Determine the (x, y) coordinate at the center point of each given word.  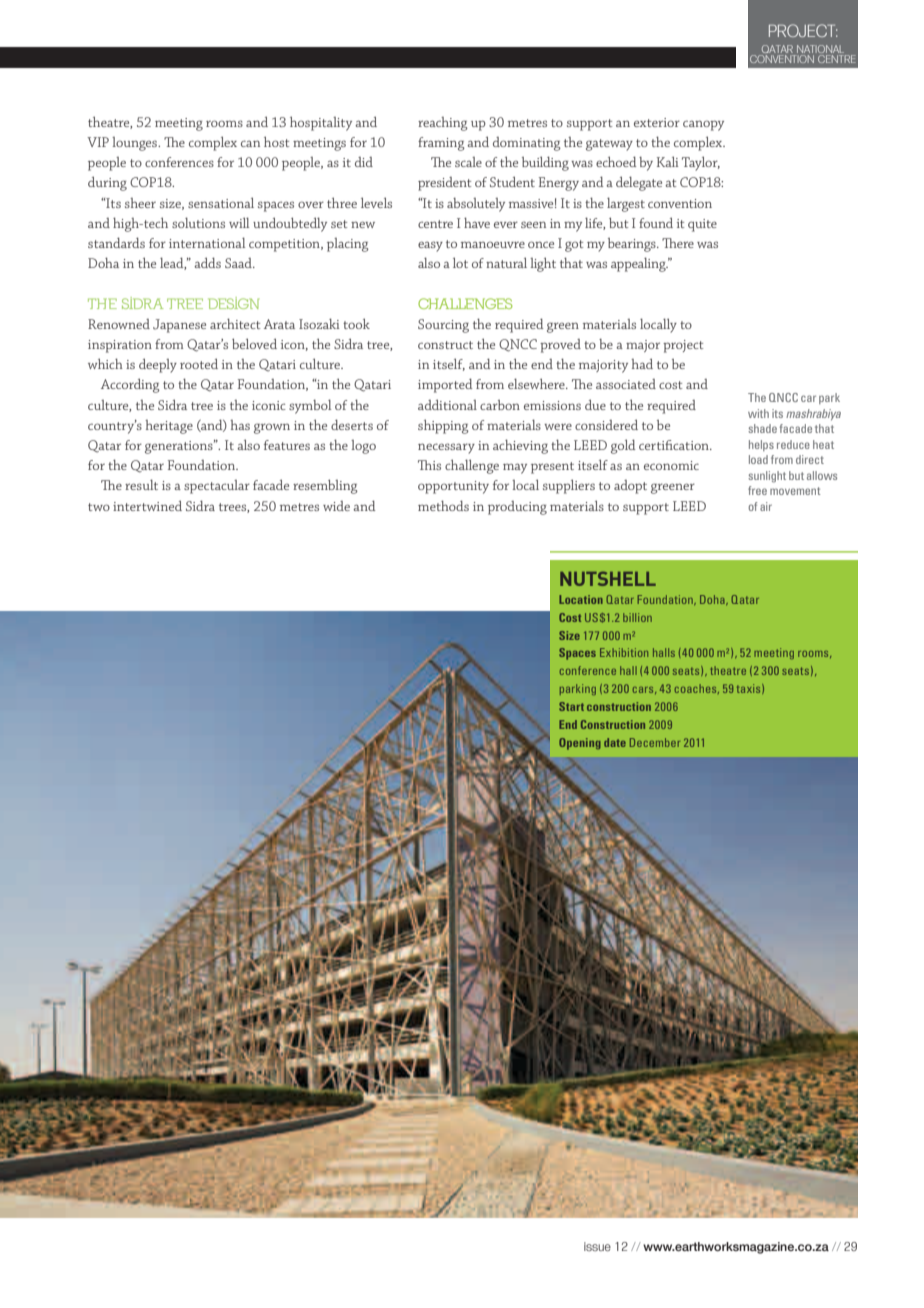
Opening (580, 744)
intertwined (147, 506)
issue (597, 1246)
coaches (697, 689)
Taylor (701, 163)
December (655, 742)
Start (571, 706)
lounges (135, 144)
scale (468, 162)
